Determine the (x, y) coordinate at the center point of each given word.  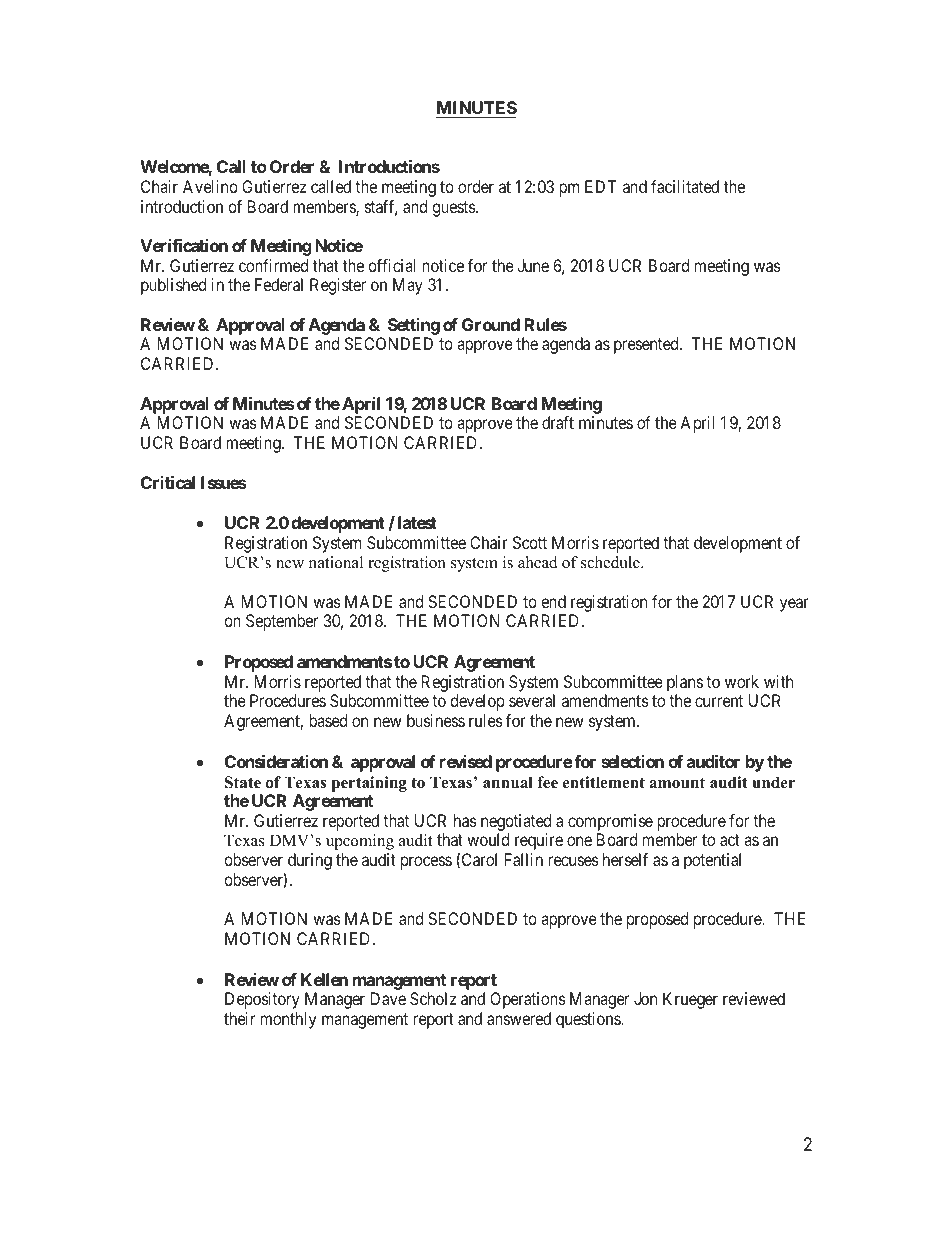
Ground (491, 324)
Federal (279, 284)
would (488, 839)
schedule (611, 562)
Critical (168, 482)
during (310, 861)
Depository (262, 1000)
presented (647, 345)
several (532, 700)
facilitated (685, 186)
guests (454, 209)
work (742, 681)
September (282, 622)
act (730, 840)
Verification (184, 245)
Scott (530, 542)
